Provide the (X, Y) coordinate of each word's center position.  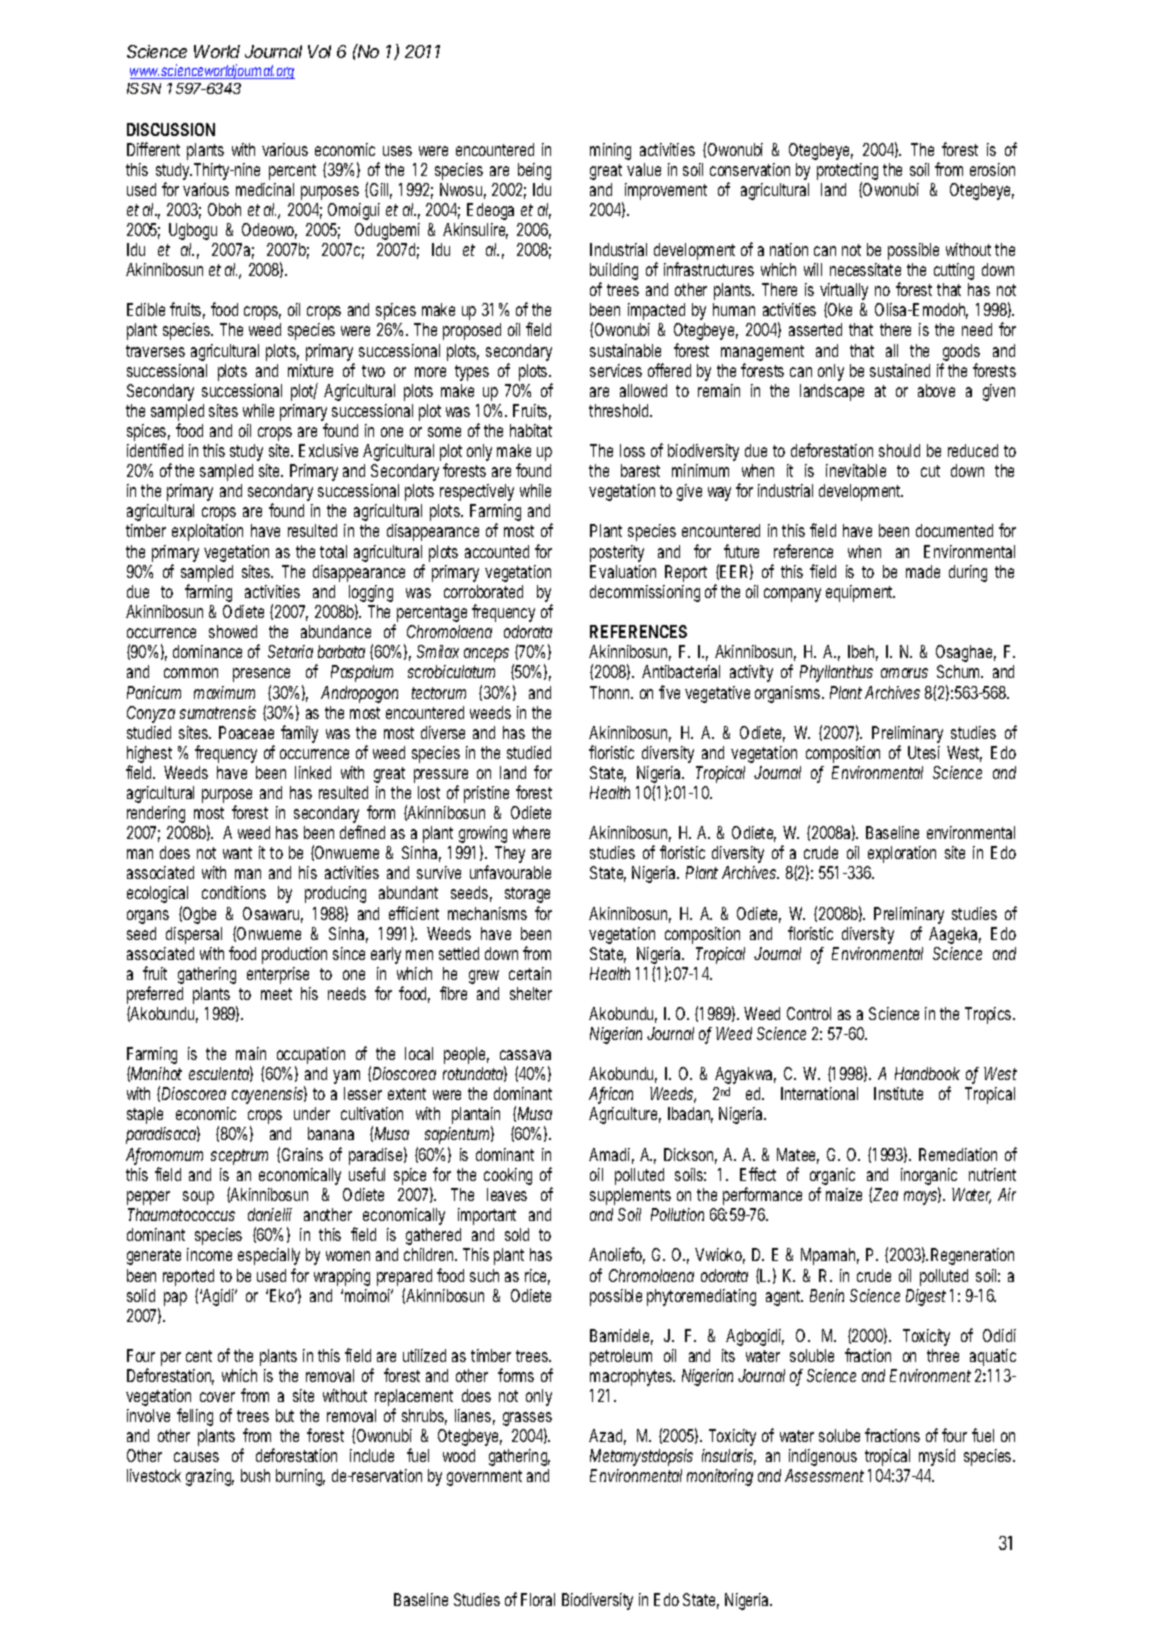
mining (610, 151)
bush (255, 1475)
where (531, 832)
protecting (847, 173)
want (237, 853)
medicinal (265, 189)
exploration (902, 854)
